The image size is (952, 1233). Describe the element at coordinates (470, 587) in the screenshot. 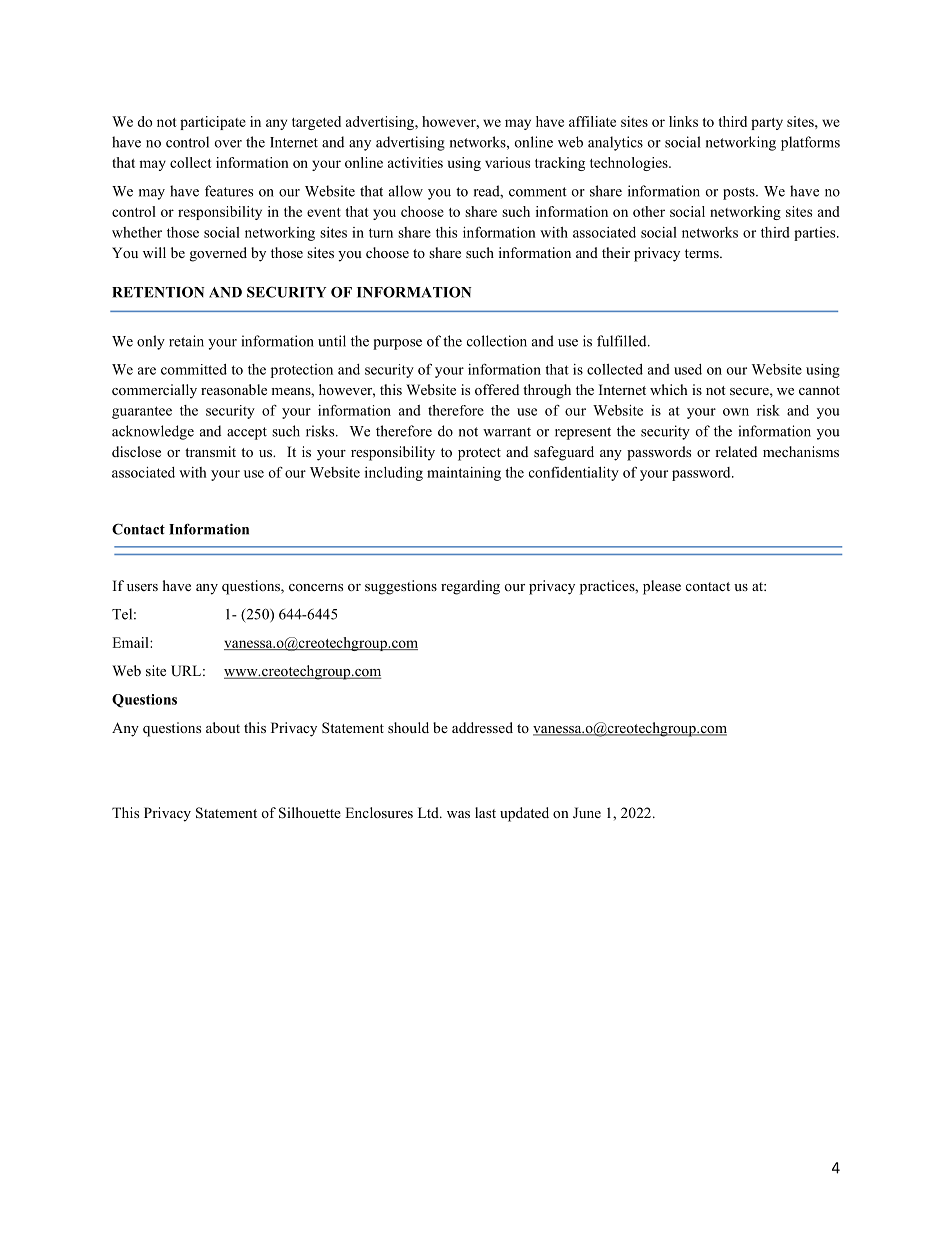

I see `regarding` at that location.
